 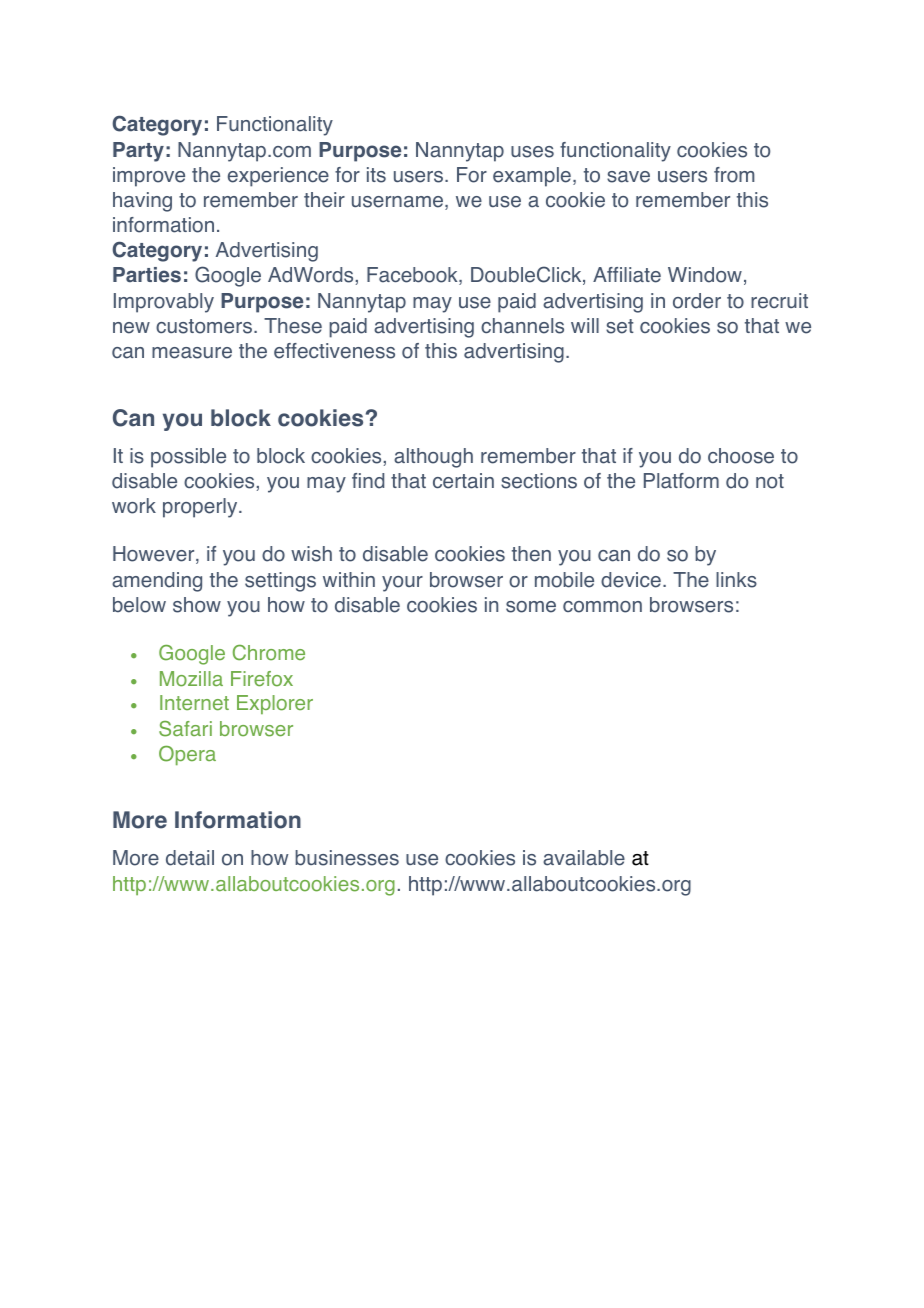 I want to click on available, so click(x=584, y=858).
